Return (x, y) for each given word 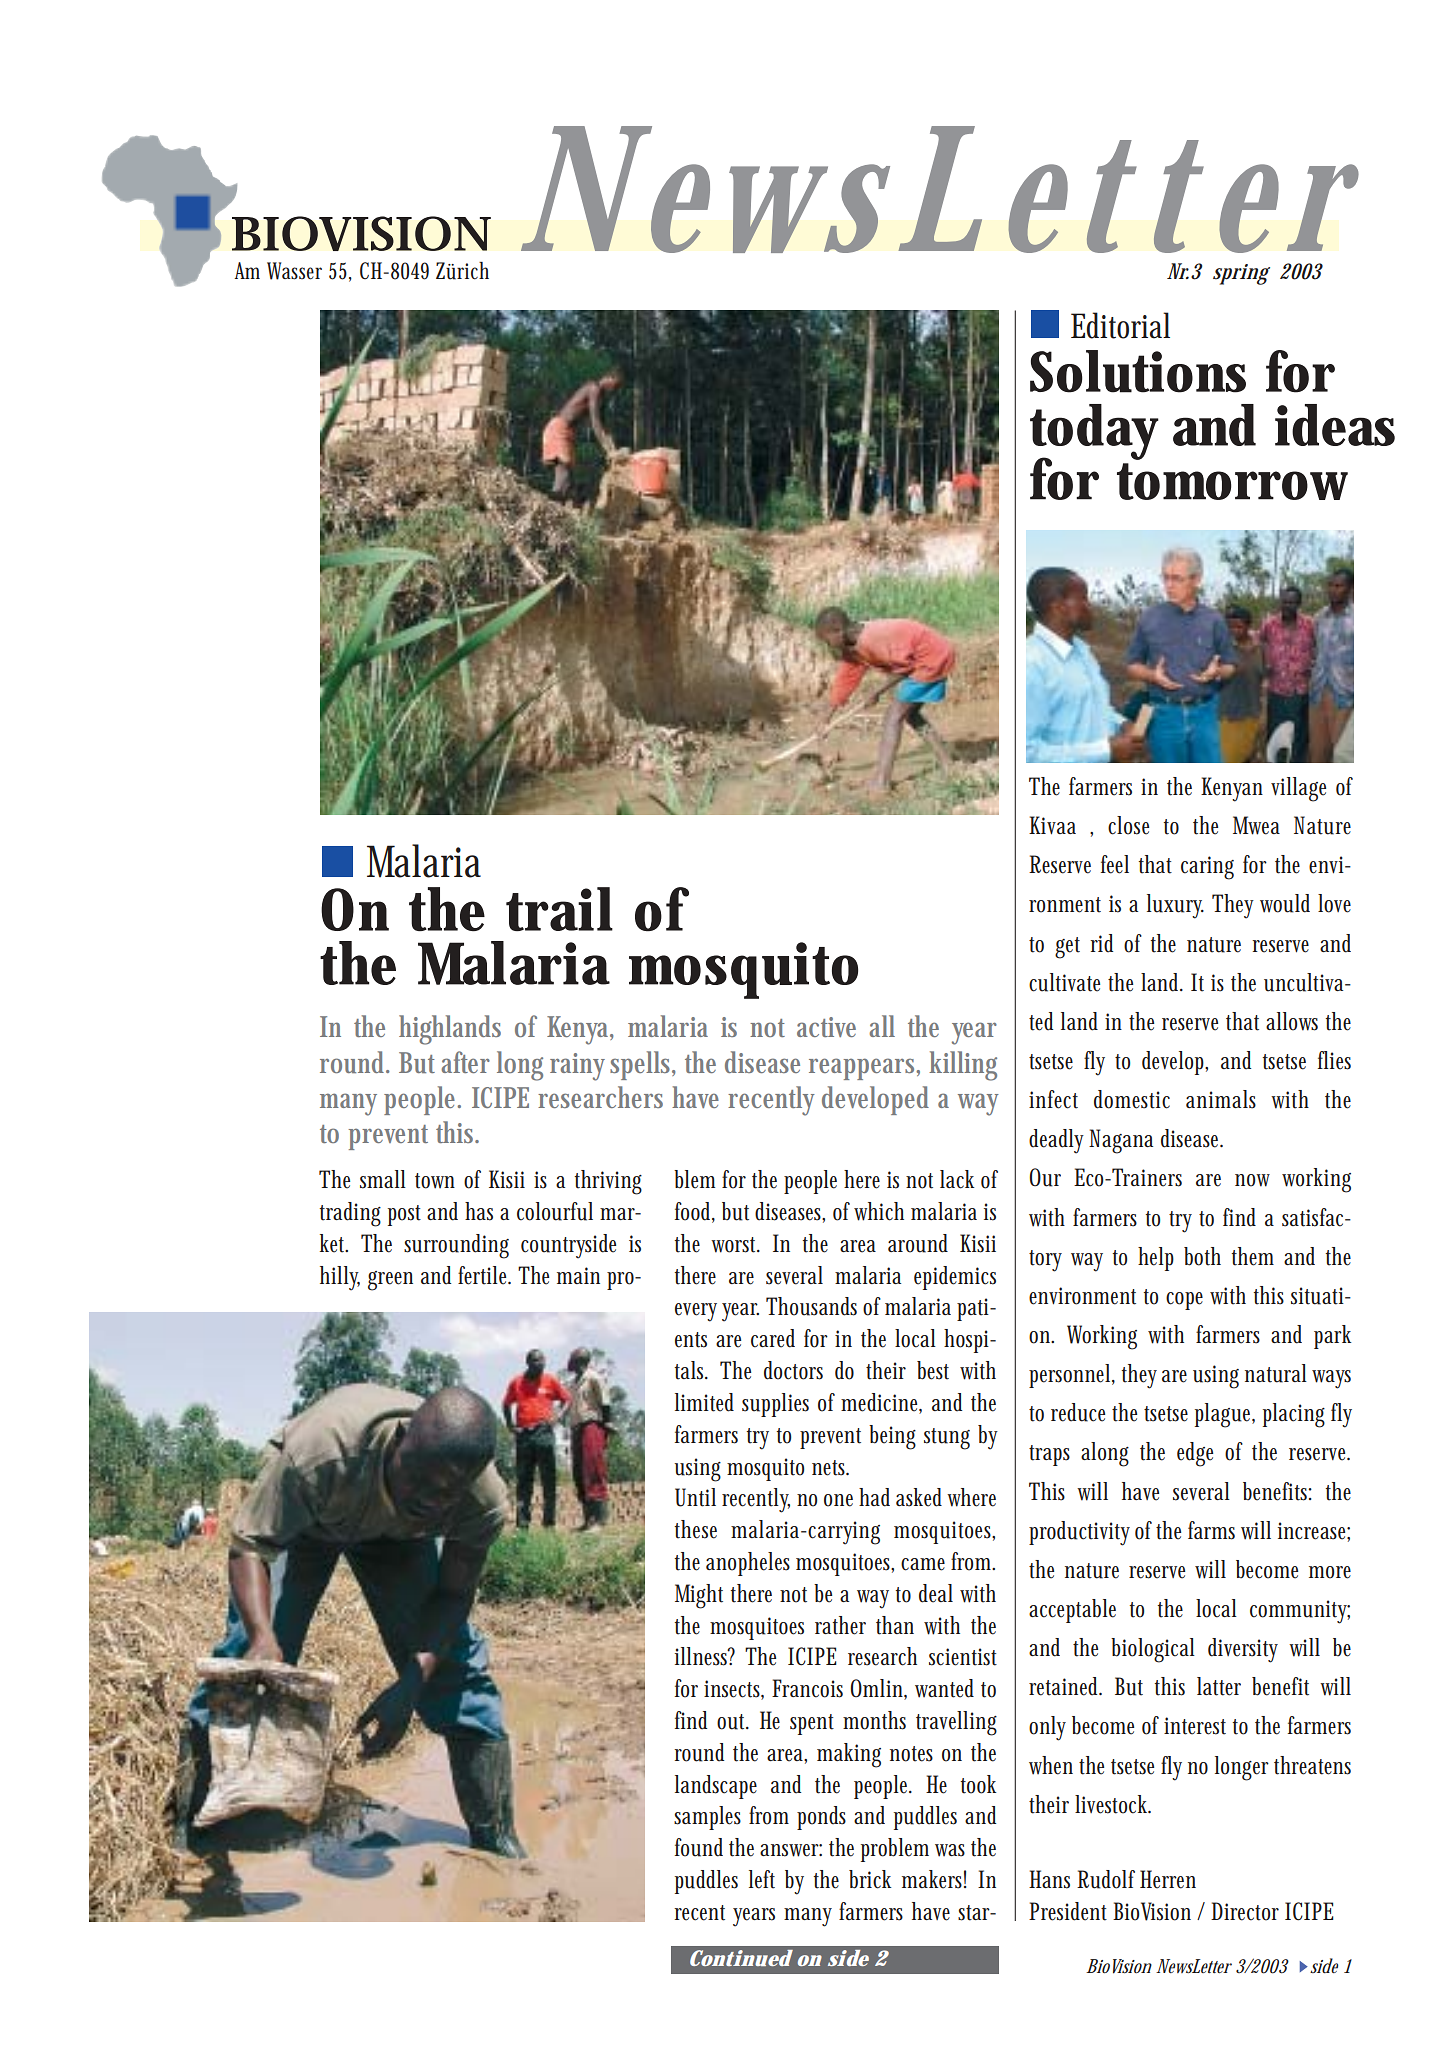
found (699, 1847)
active (826, 1027)
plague (1222, 1415)
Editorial (1120, 325)
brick (870, 1879)
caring (1207, 868)
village (1298, 789)
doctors (793, 1370)
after (465, 1062)
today (1092, 433)
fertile (483, 1275)
